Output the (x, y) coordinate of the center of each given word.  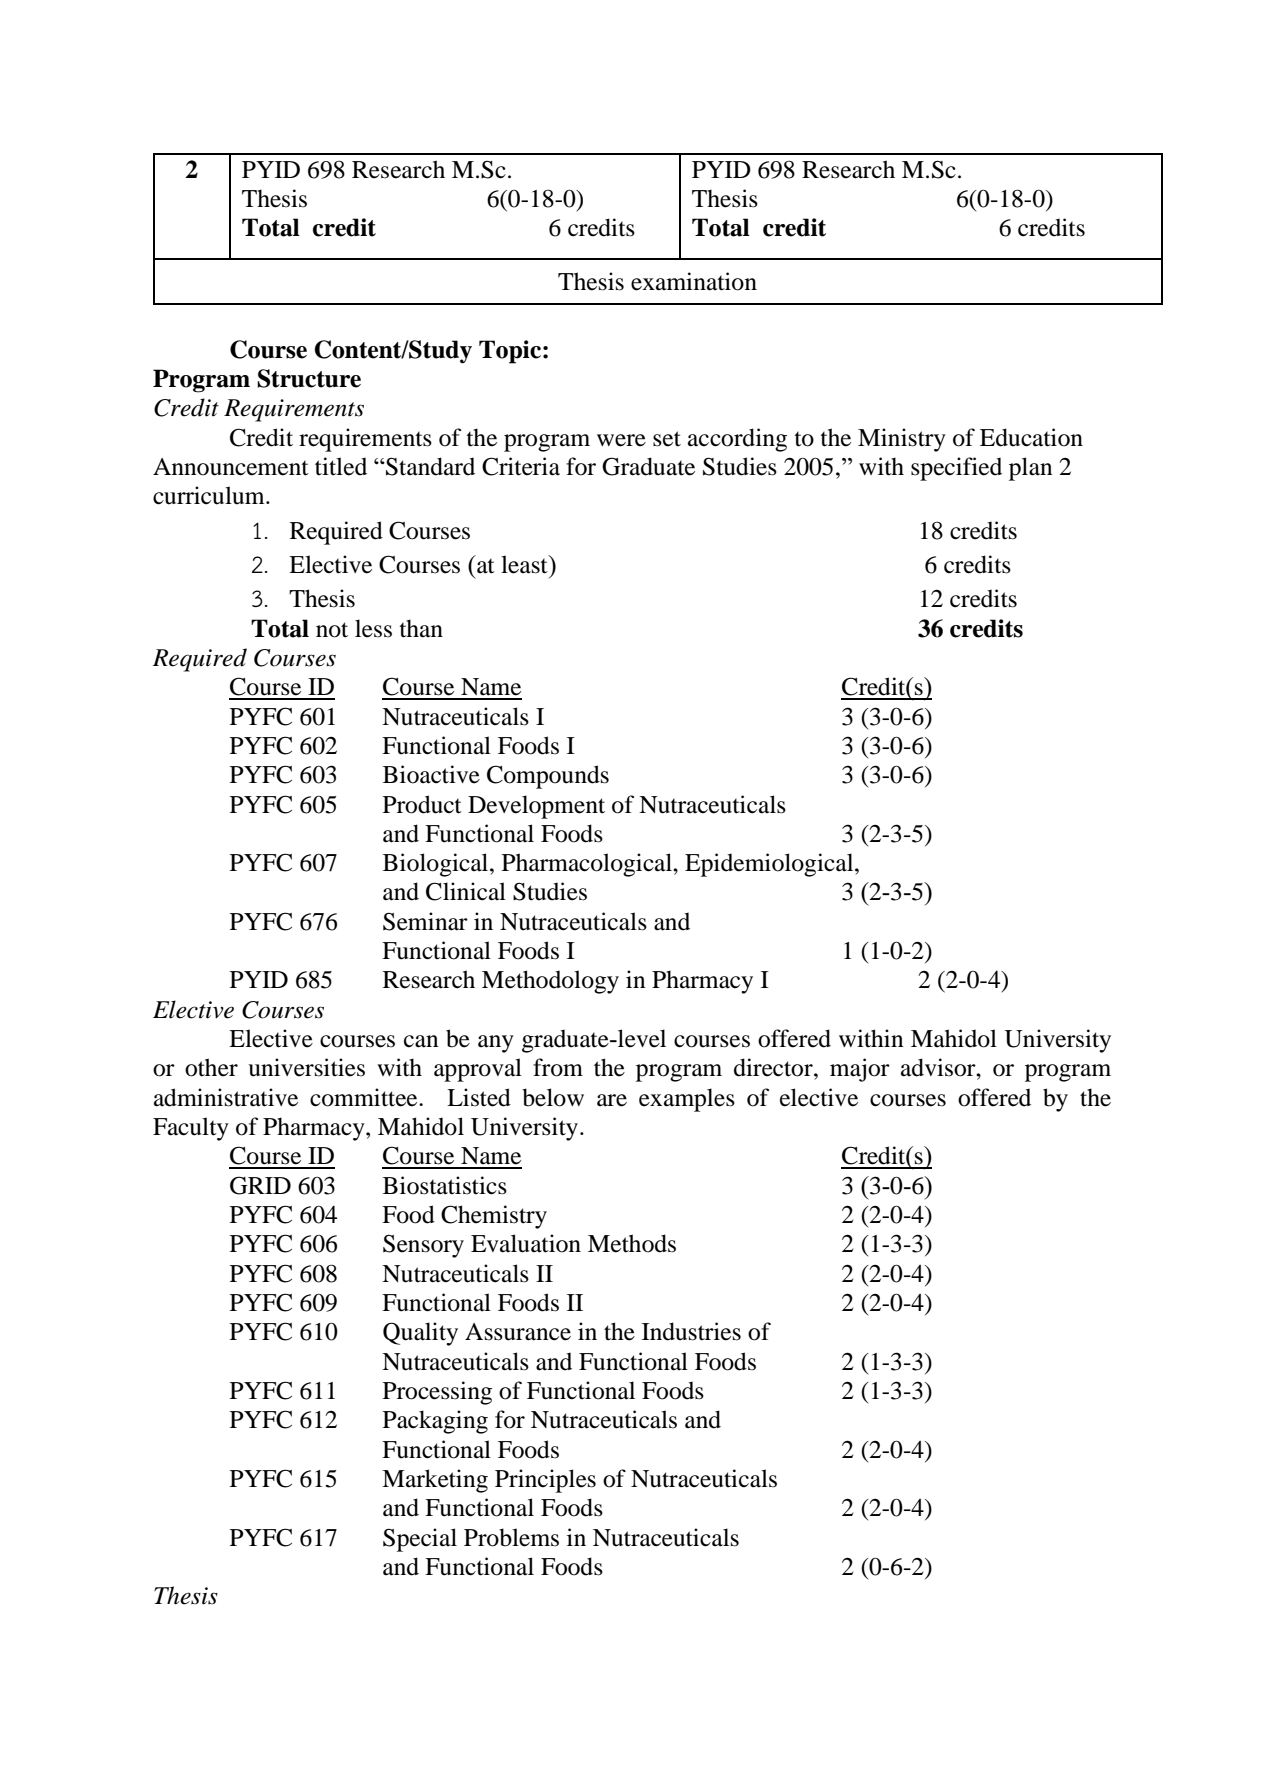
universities (306, 1067)
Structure (309, 378)
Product (422, 804)
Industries (691, 1331)
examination (694, 281)
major (860, 1070)
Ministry (902, 440)
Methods (632, 1243)
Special (420, 1540)
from (558, 1067)
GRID (260, 1185)
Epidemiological (770, 865)
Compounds (548, 777)
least (525, 564)
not (332, 630)
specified (956, 469)
